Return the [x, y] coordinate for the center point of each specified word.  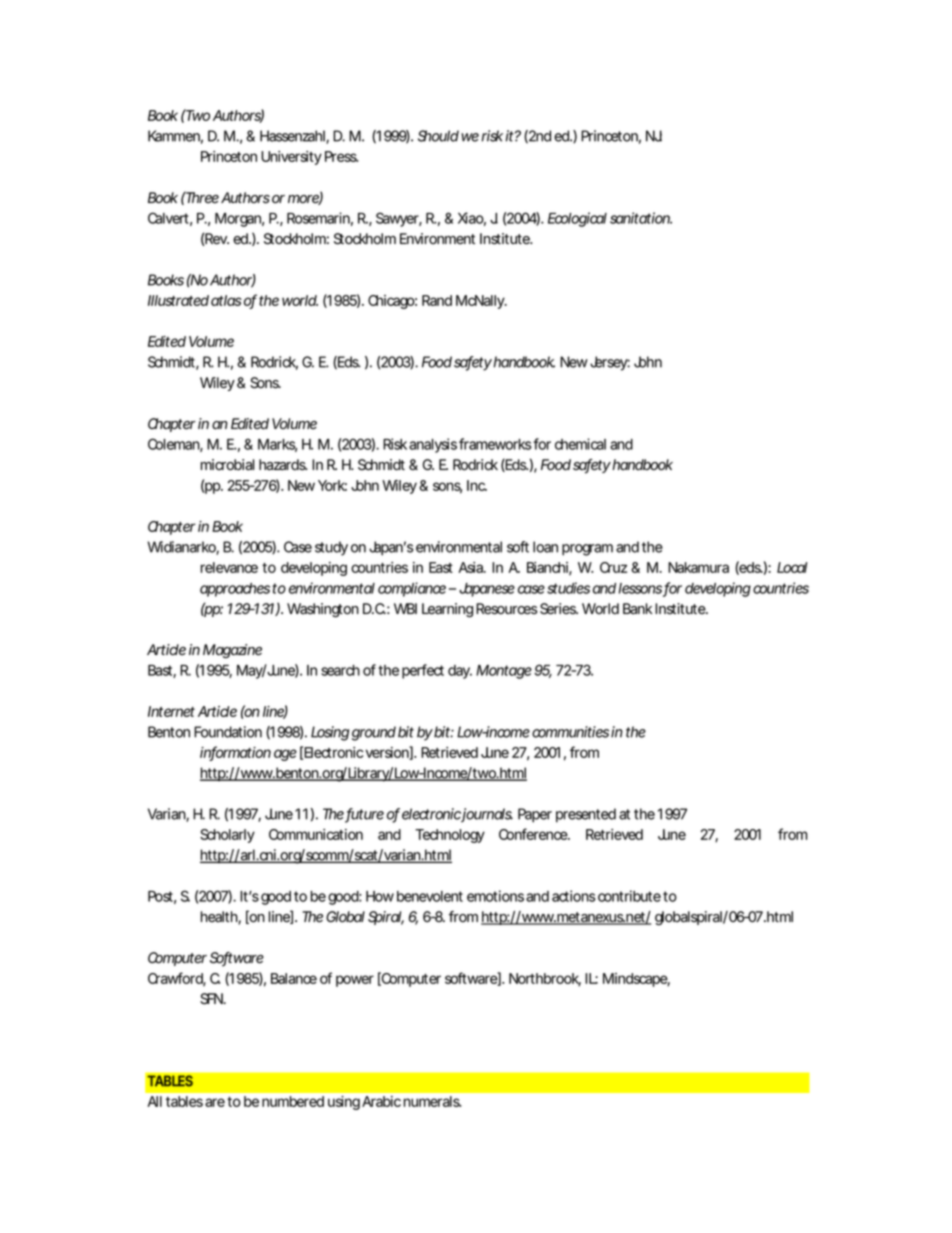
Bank [637, 609]
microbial [228, 465]
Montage [504, 672]
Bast [161, 671]
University [291, 158]
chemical [580, 444]
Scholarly [227, 836]
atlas [226, 300]
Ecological [577, 219]
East [441, 567]
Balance [294, 978]
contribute [629, 896]
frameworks [495, 444]
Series [558, 609]
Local [792, 567]
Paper [535, 815]
